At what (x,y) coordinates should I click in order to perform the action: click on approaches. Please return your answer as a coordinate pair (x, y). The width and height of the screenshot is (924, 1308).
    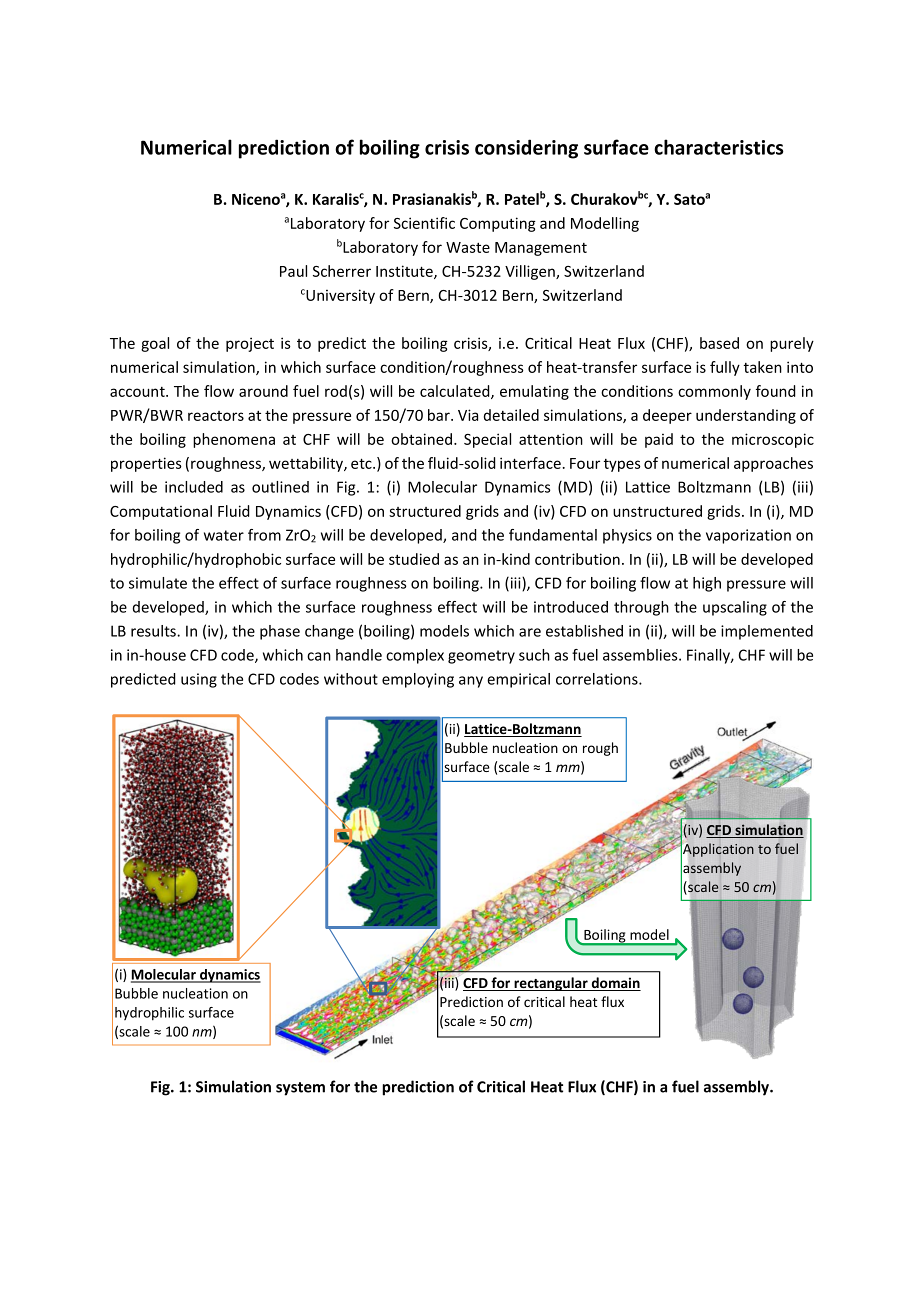
    Looking at the image, I should click on (773, 464).
